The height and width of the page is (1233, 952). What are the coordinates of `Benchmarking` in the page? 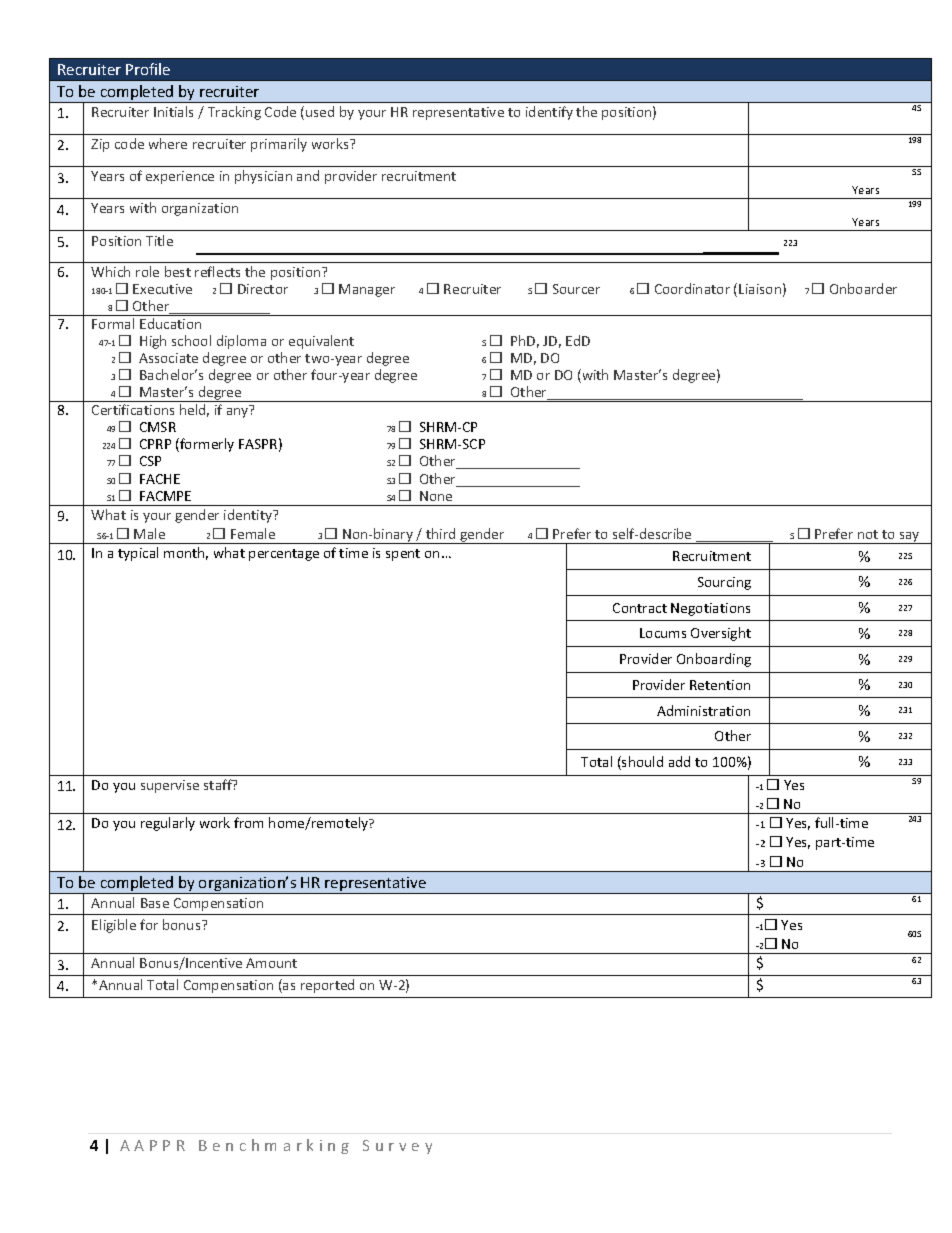 It's located at (274, 1146).
